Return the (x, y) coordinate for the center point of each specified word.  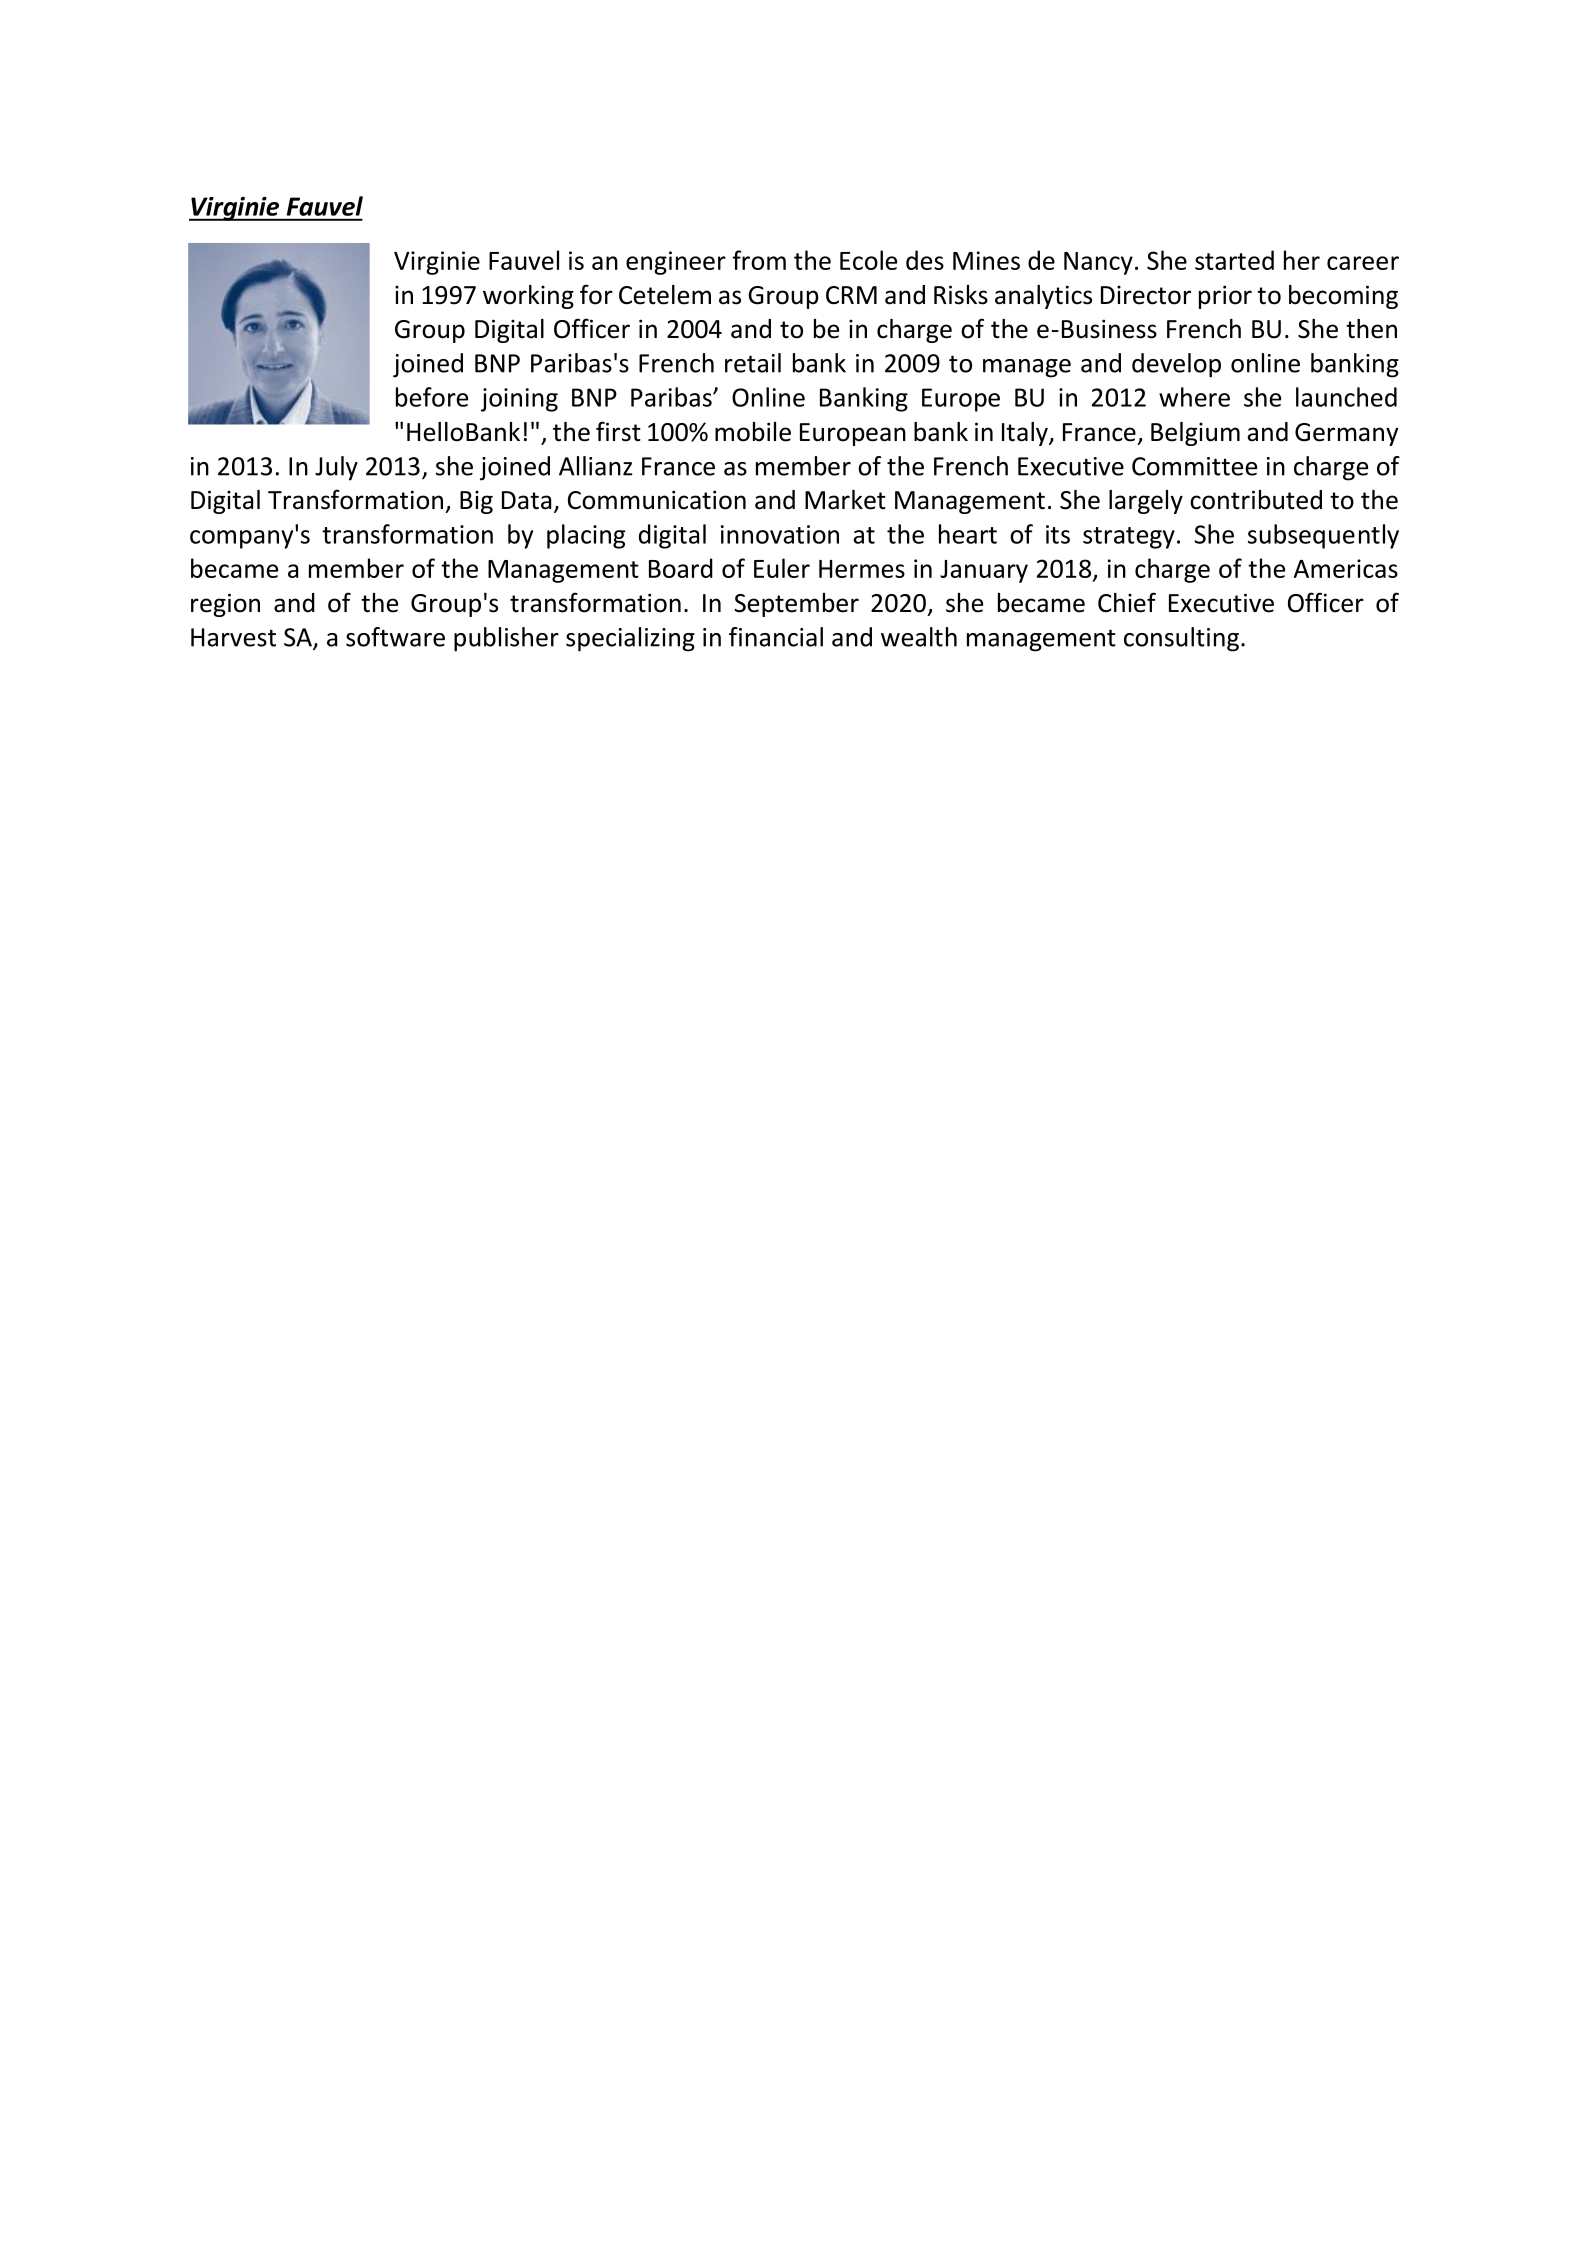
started (1234, 260)
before (432, 397)
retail (753, 363)
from (759, 260)
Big (476, 502)
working (528, 297)
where (1194, 397)
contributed (1256, 500)
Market (845, 500)
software (395, 637)
